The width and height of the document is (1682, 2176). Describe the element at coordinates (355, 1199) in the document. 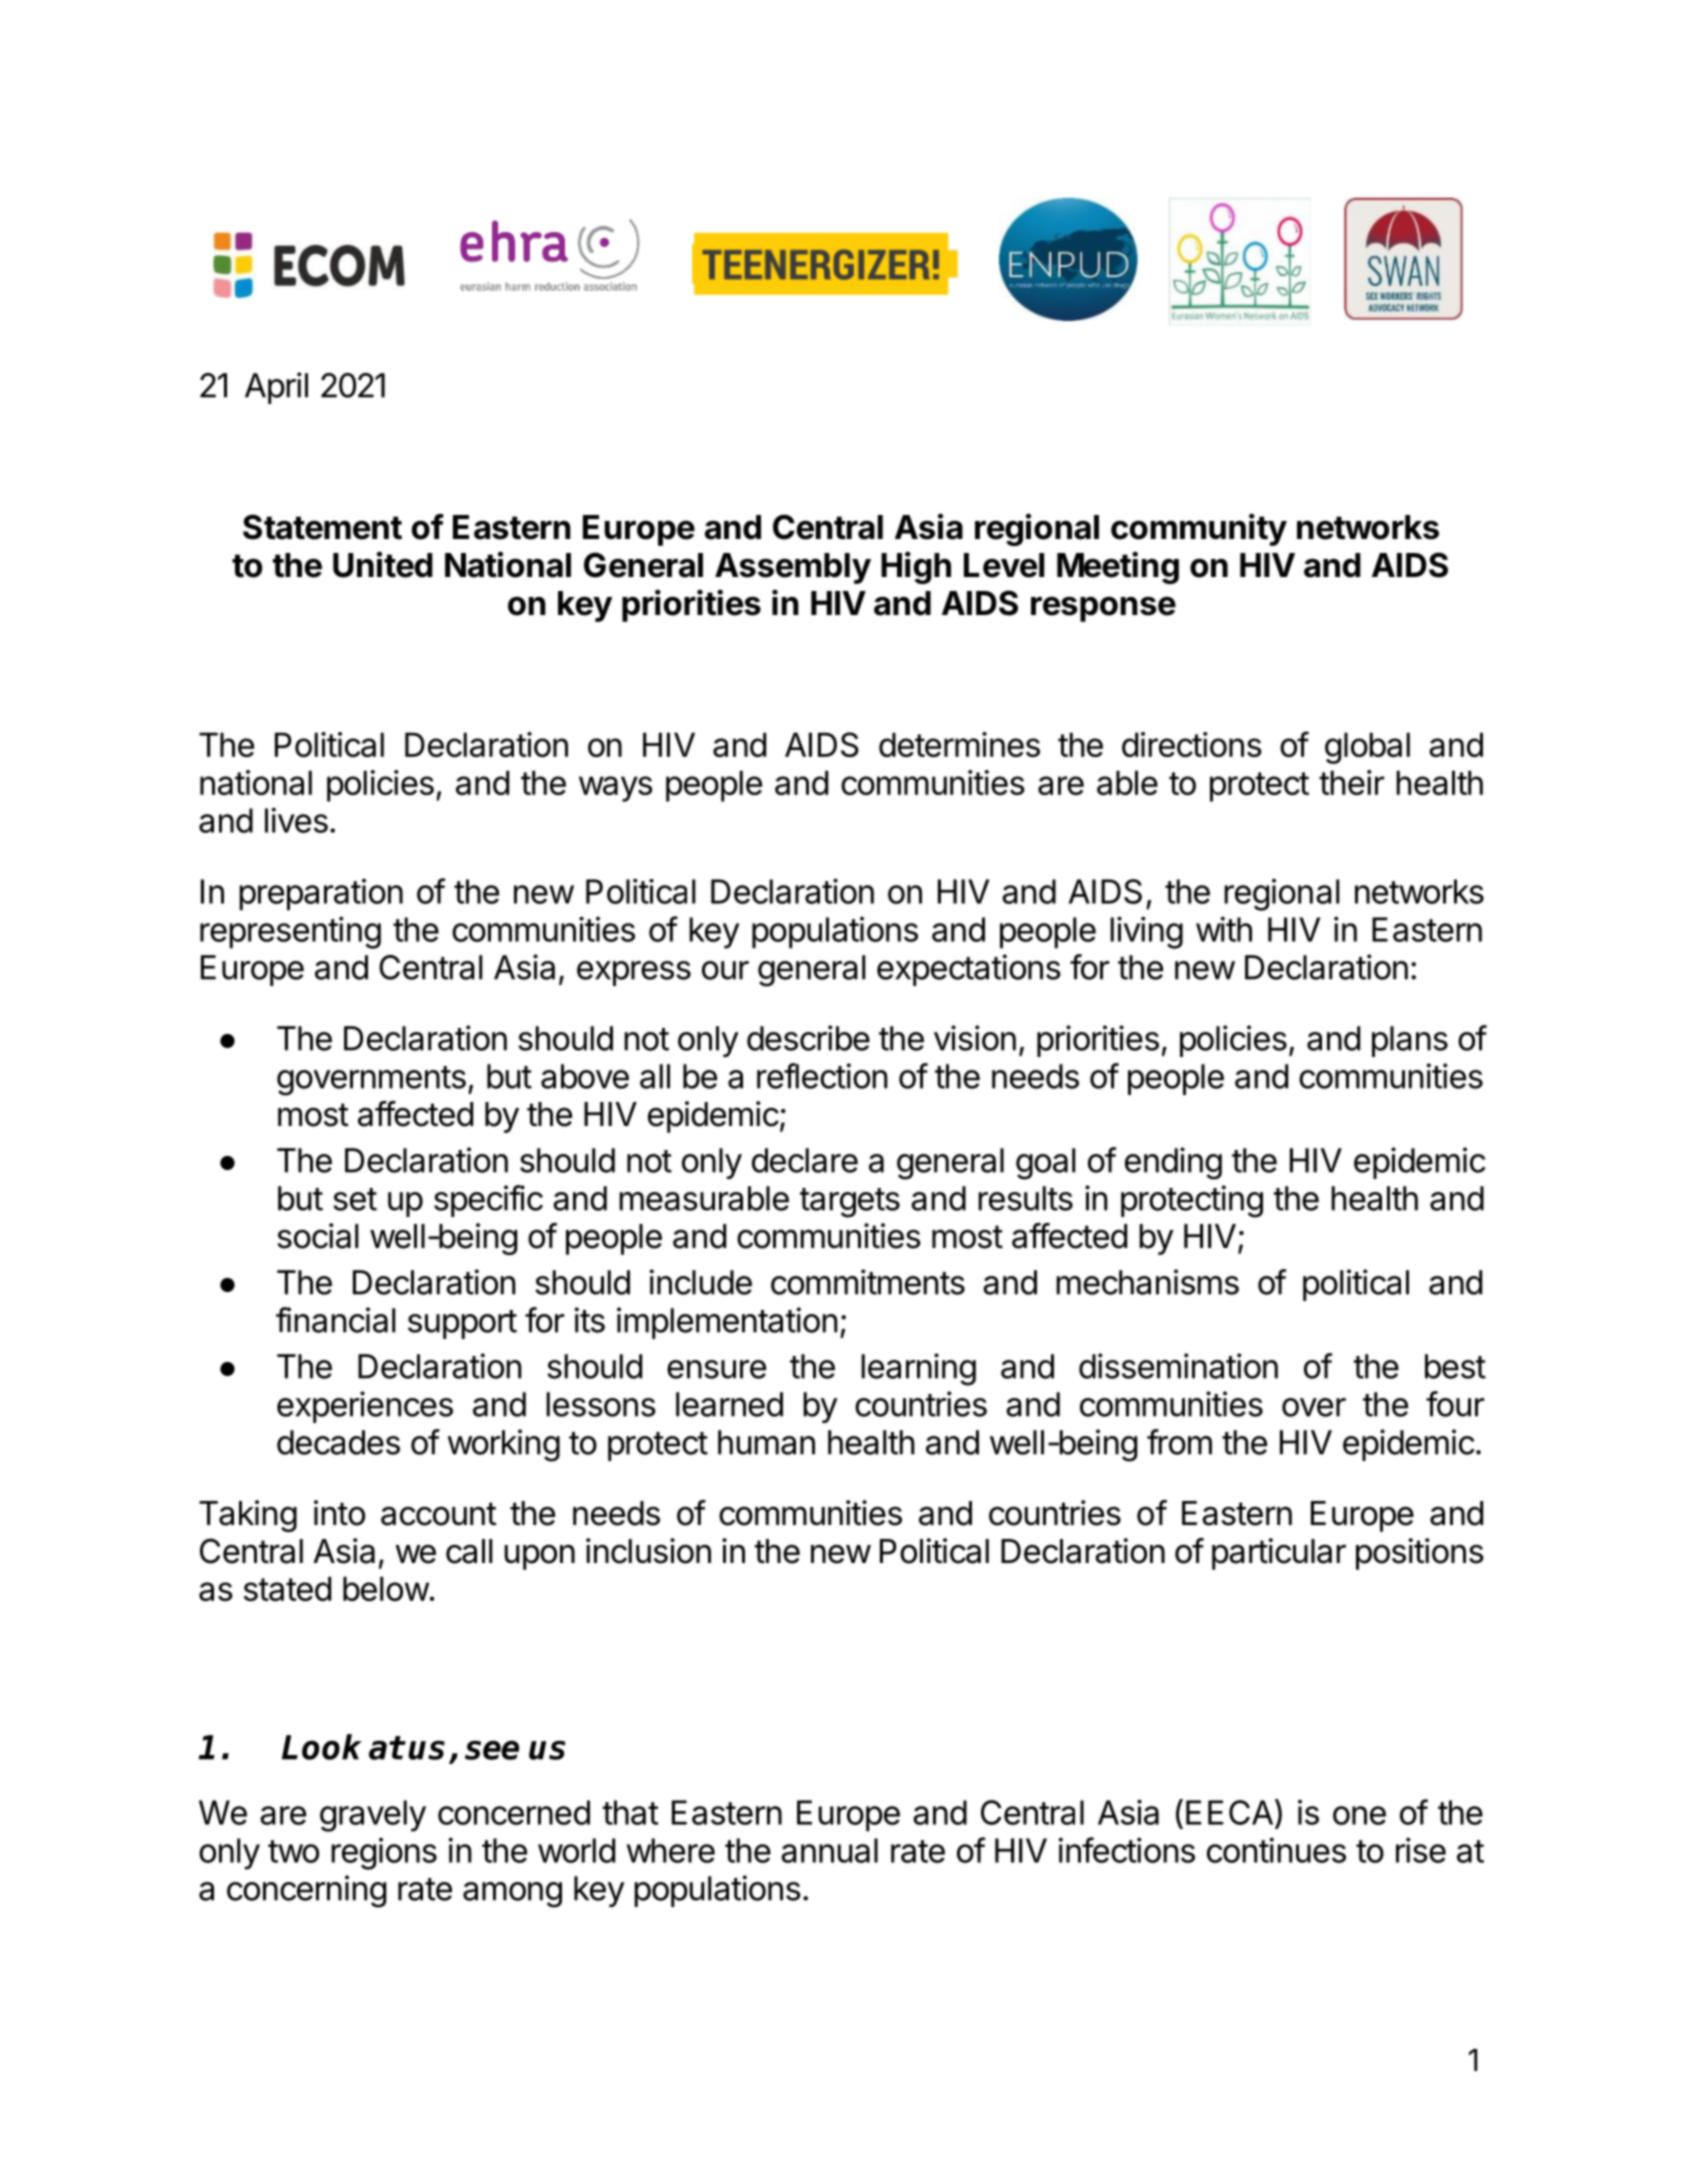

I see `set` at that location.
